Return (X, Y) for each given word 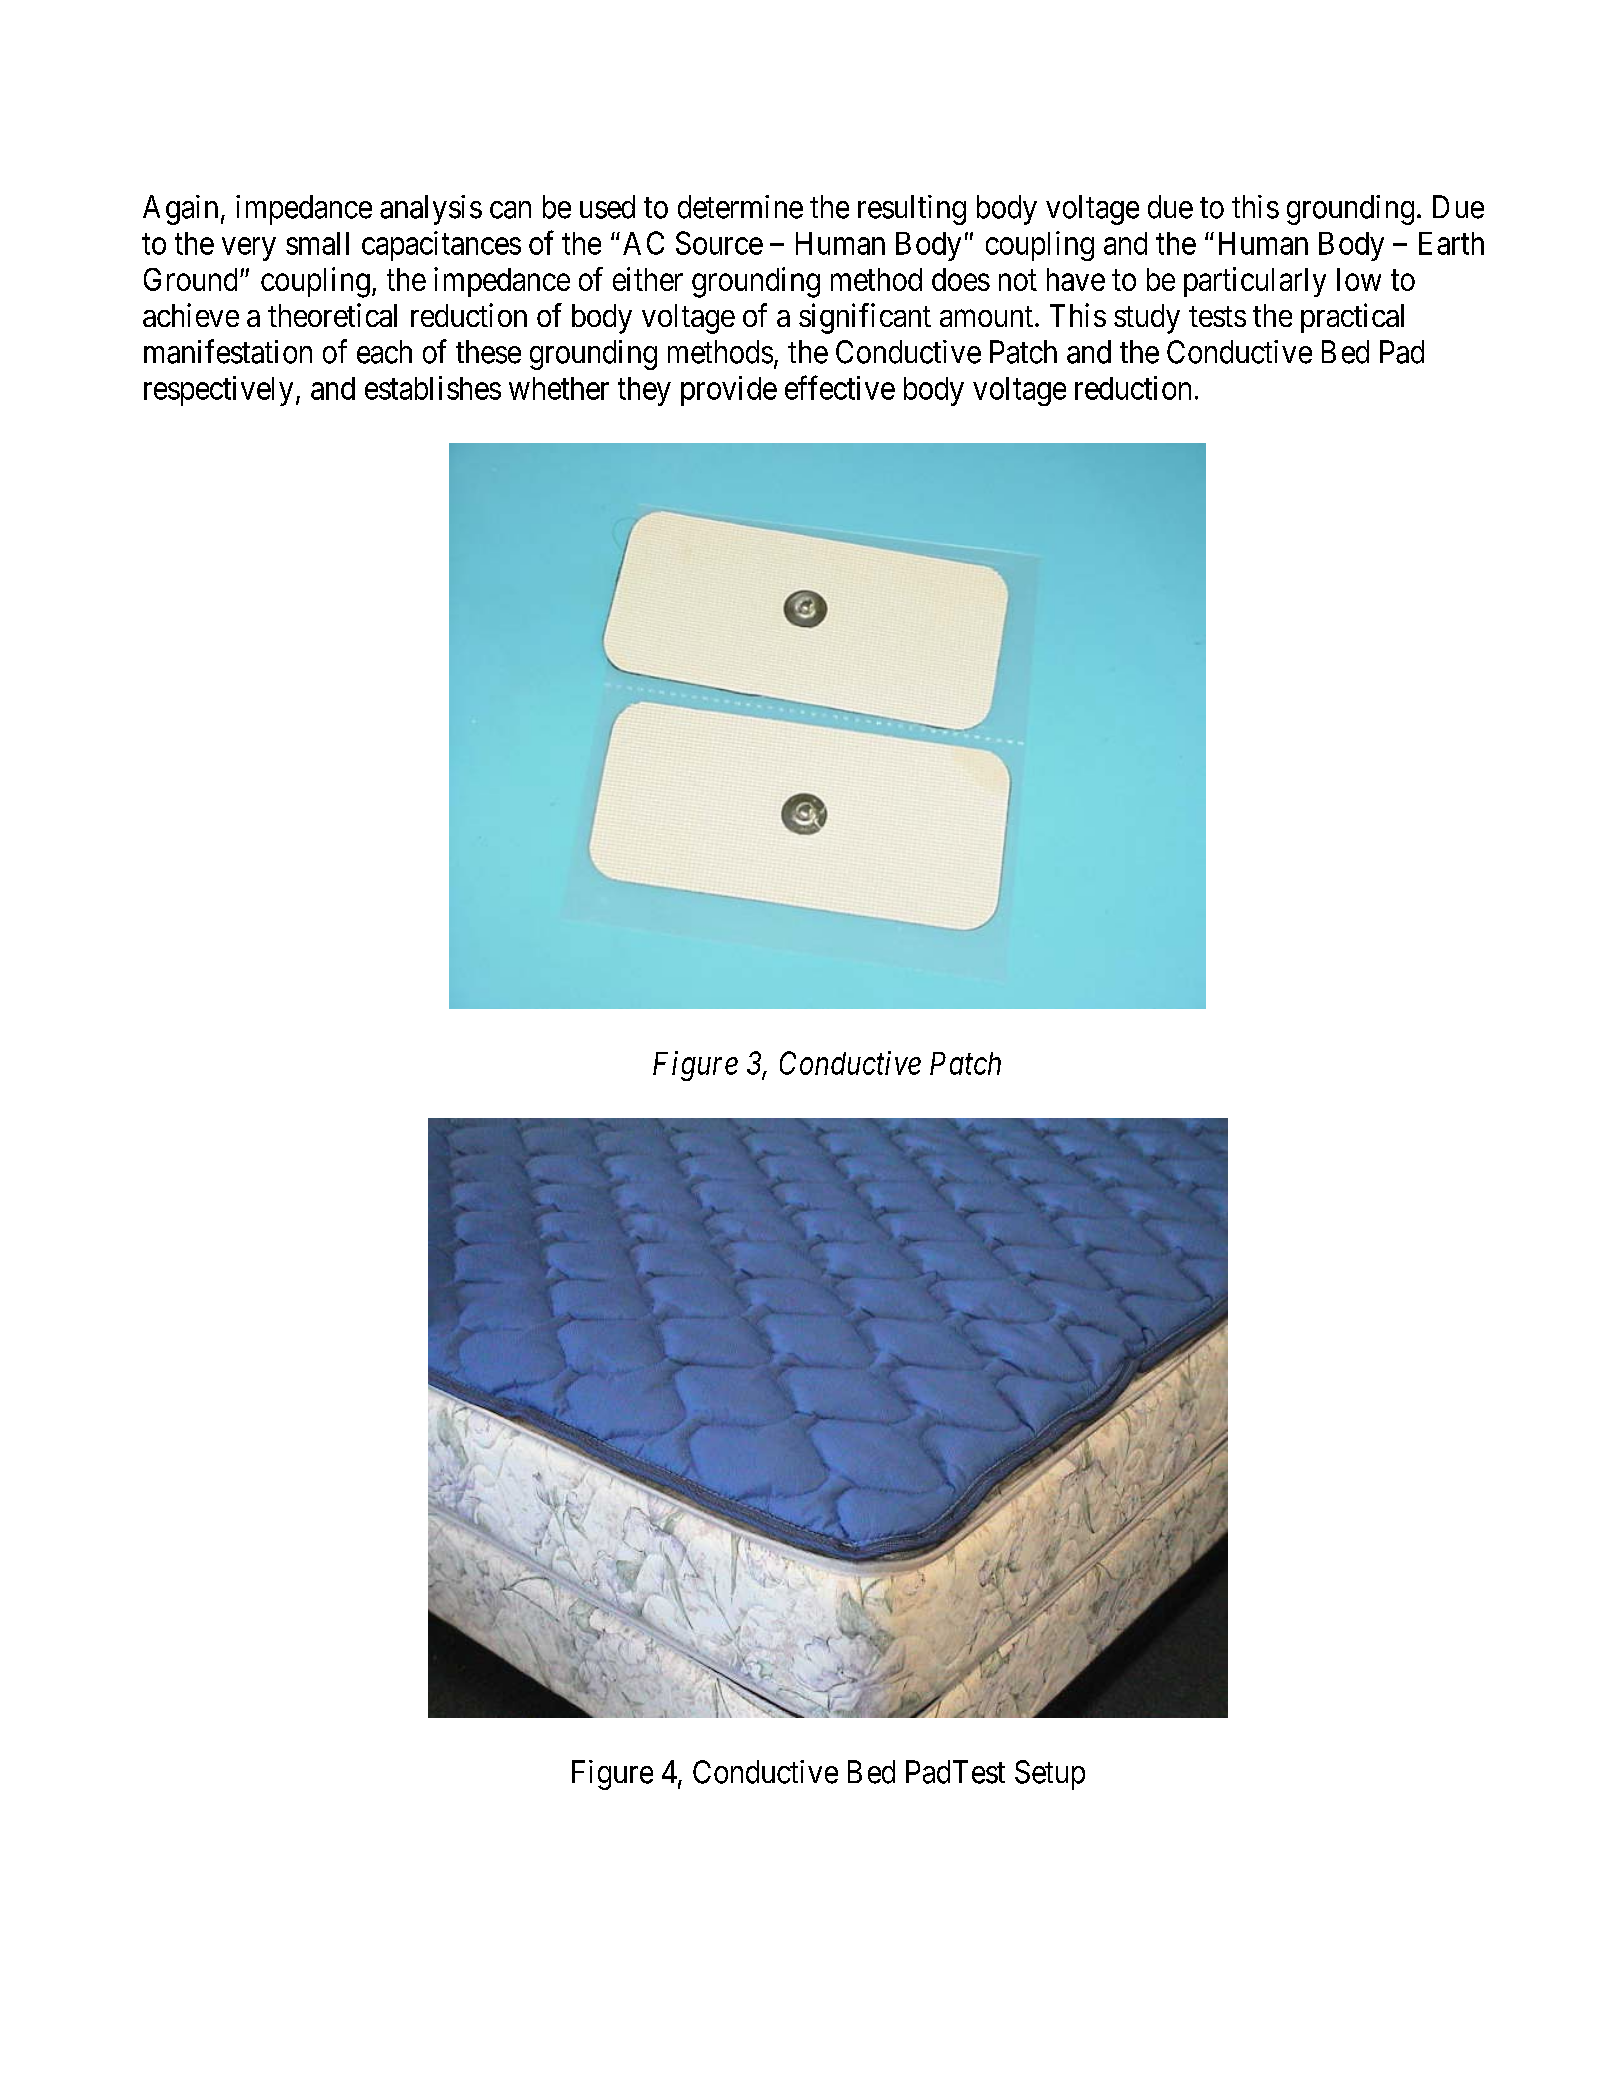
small (317, 243)
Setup (1050, 1775)
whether (559, 388)
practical (1352, 318)
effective (840, 387)
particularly (1255, 282)
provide (729, 391)
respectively (218, 391)
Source (719, 243)
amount (988, 316)
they (644, 391)
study (1147, 319)
